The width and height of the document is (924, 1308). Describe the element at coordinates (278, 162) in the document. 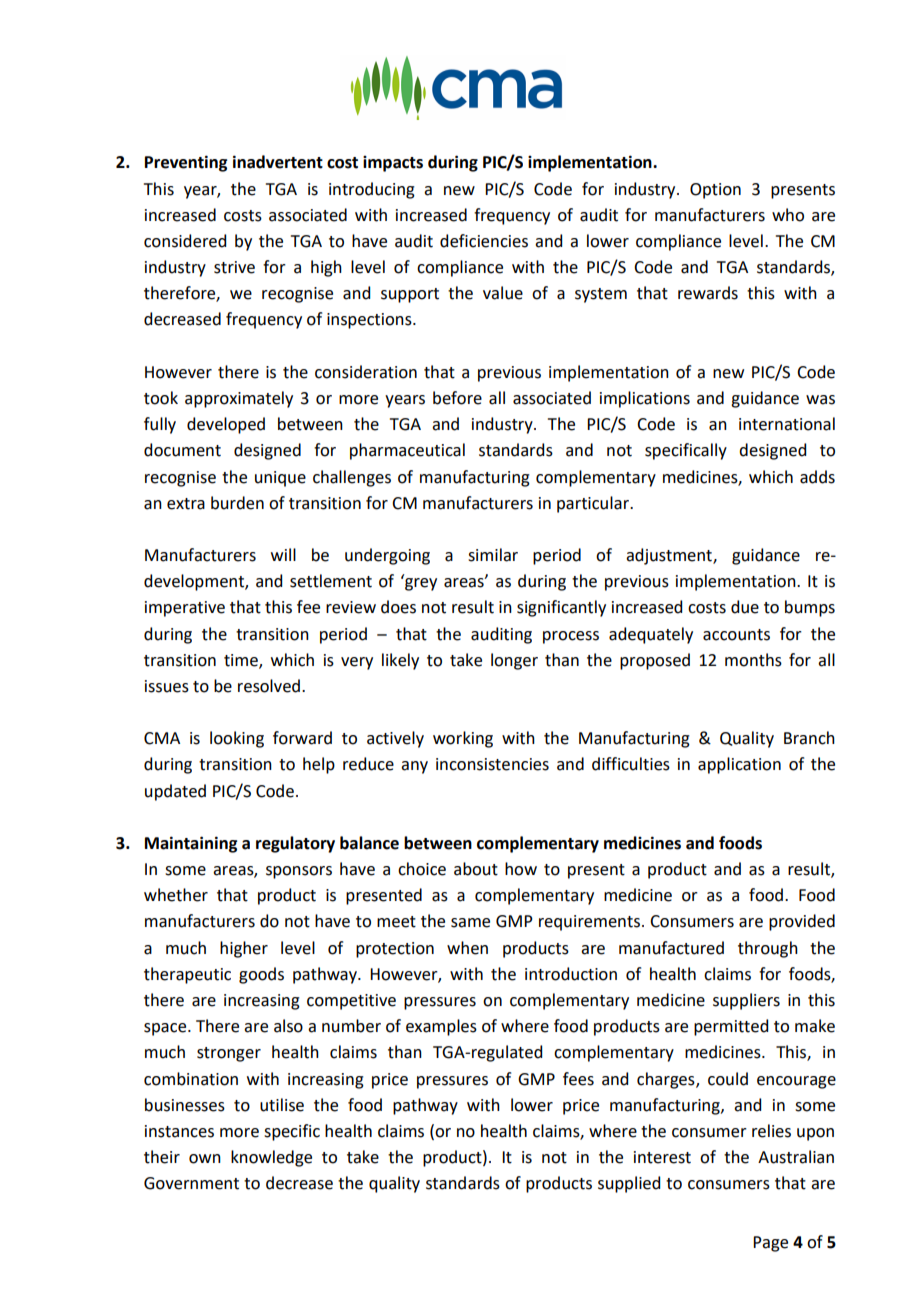

I see `inadvertent` at that location.
